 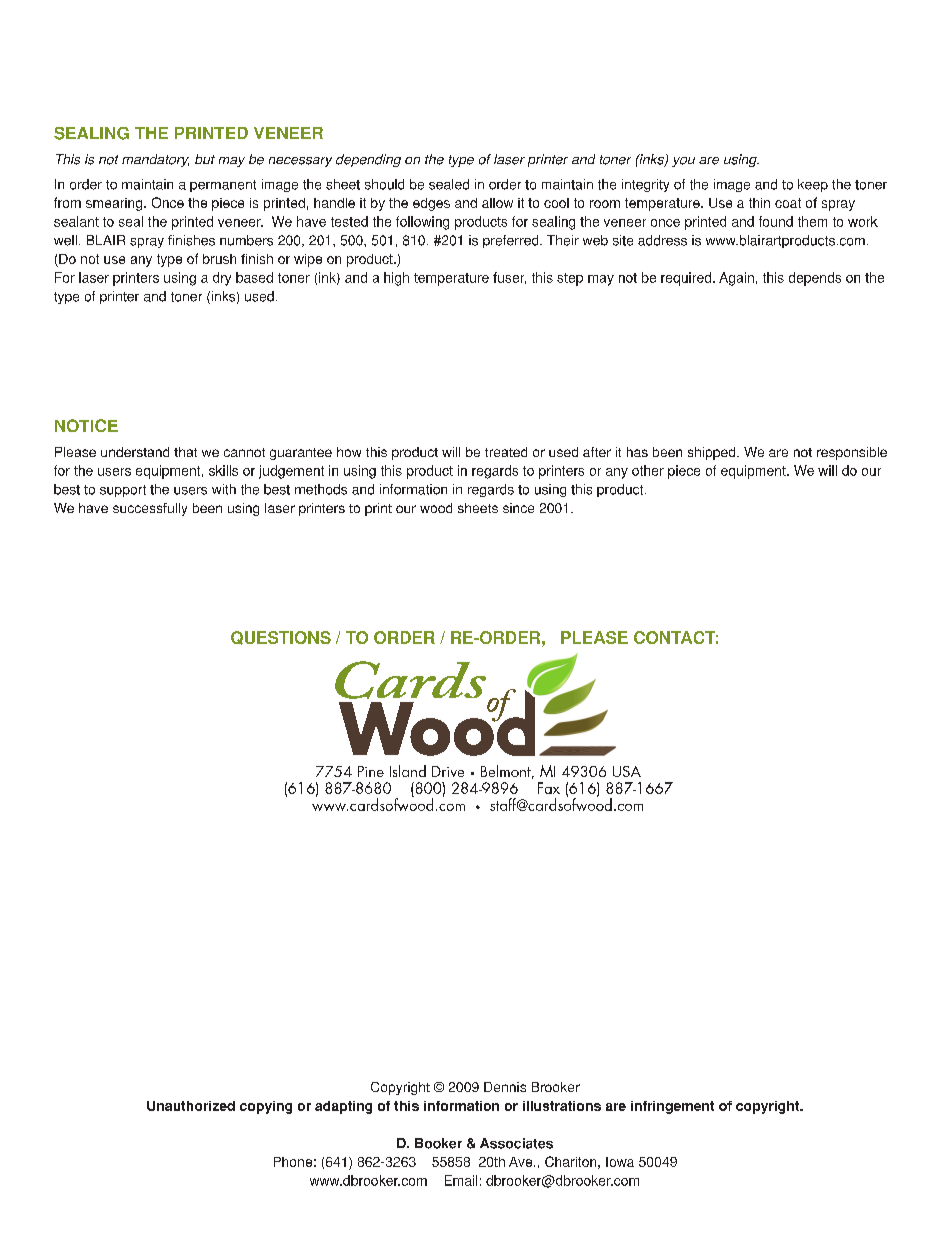 I want to click on infringement, so click(x=672, y=1107).
